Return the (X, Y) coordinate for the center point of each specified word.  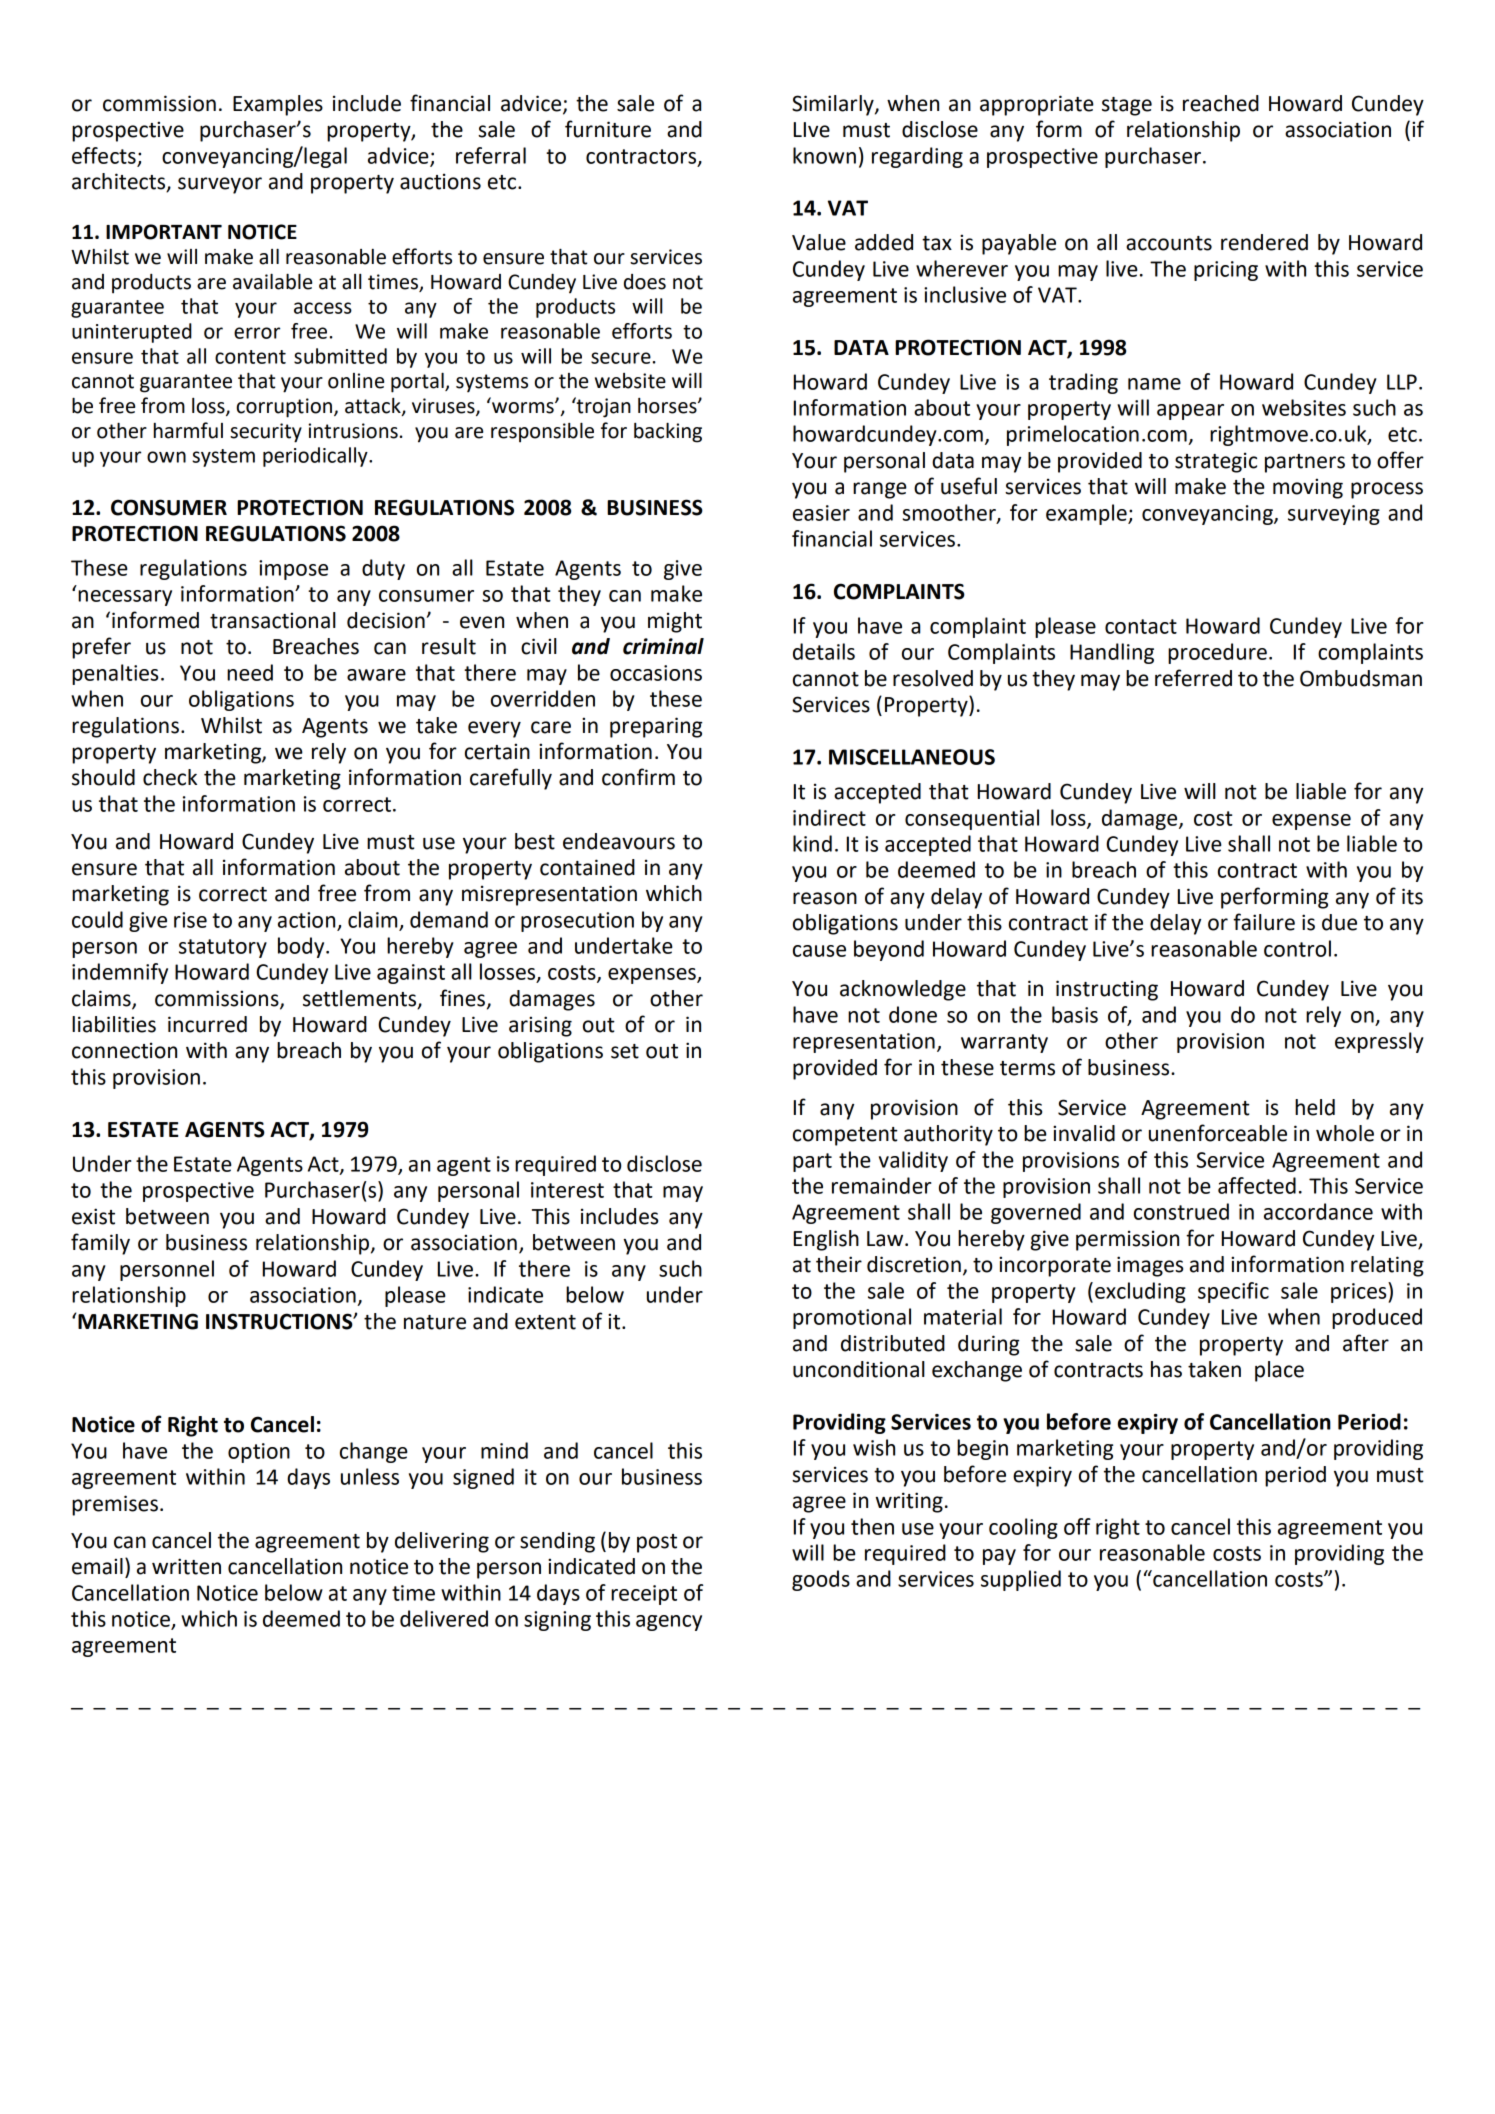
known (824, 155)
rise (190, 920)
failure (1264, 922)
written (186, 1566)
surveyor (220, 185)
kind (812, 843)
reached (1221, 103)
